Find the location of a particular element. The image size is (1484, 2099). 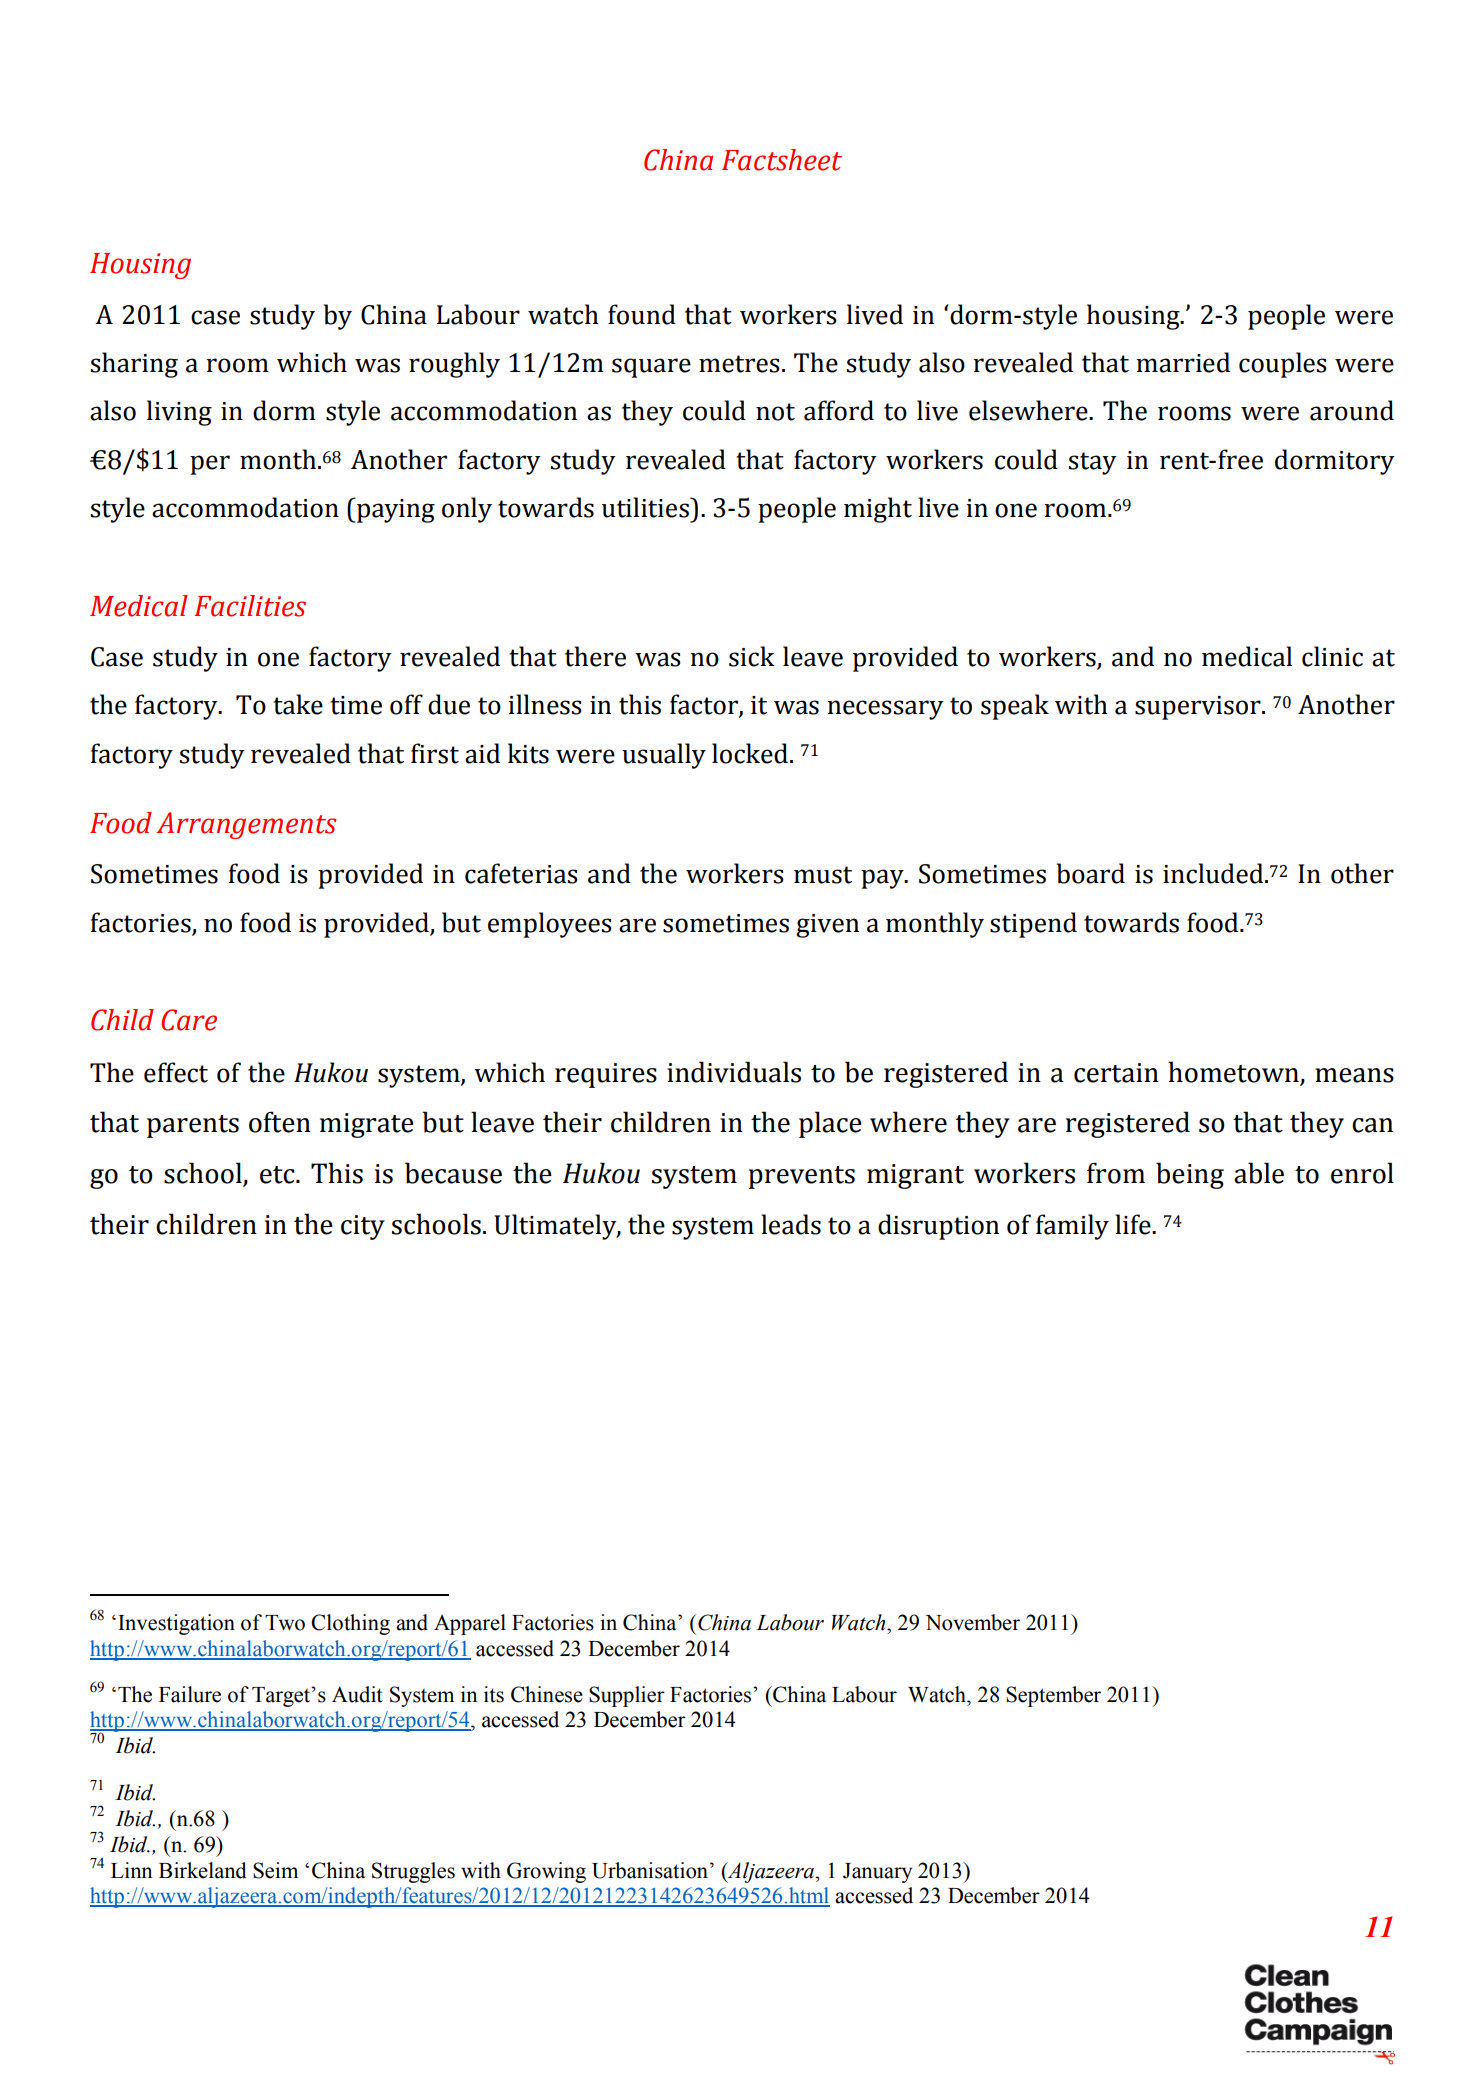

often is located at coordinates (280, 1122).
